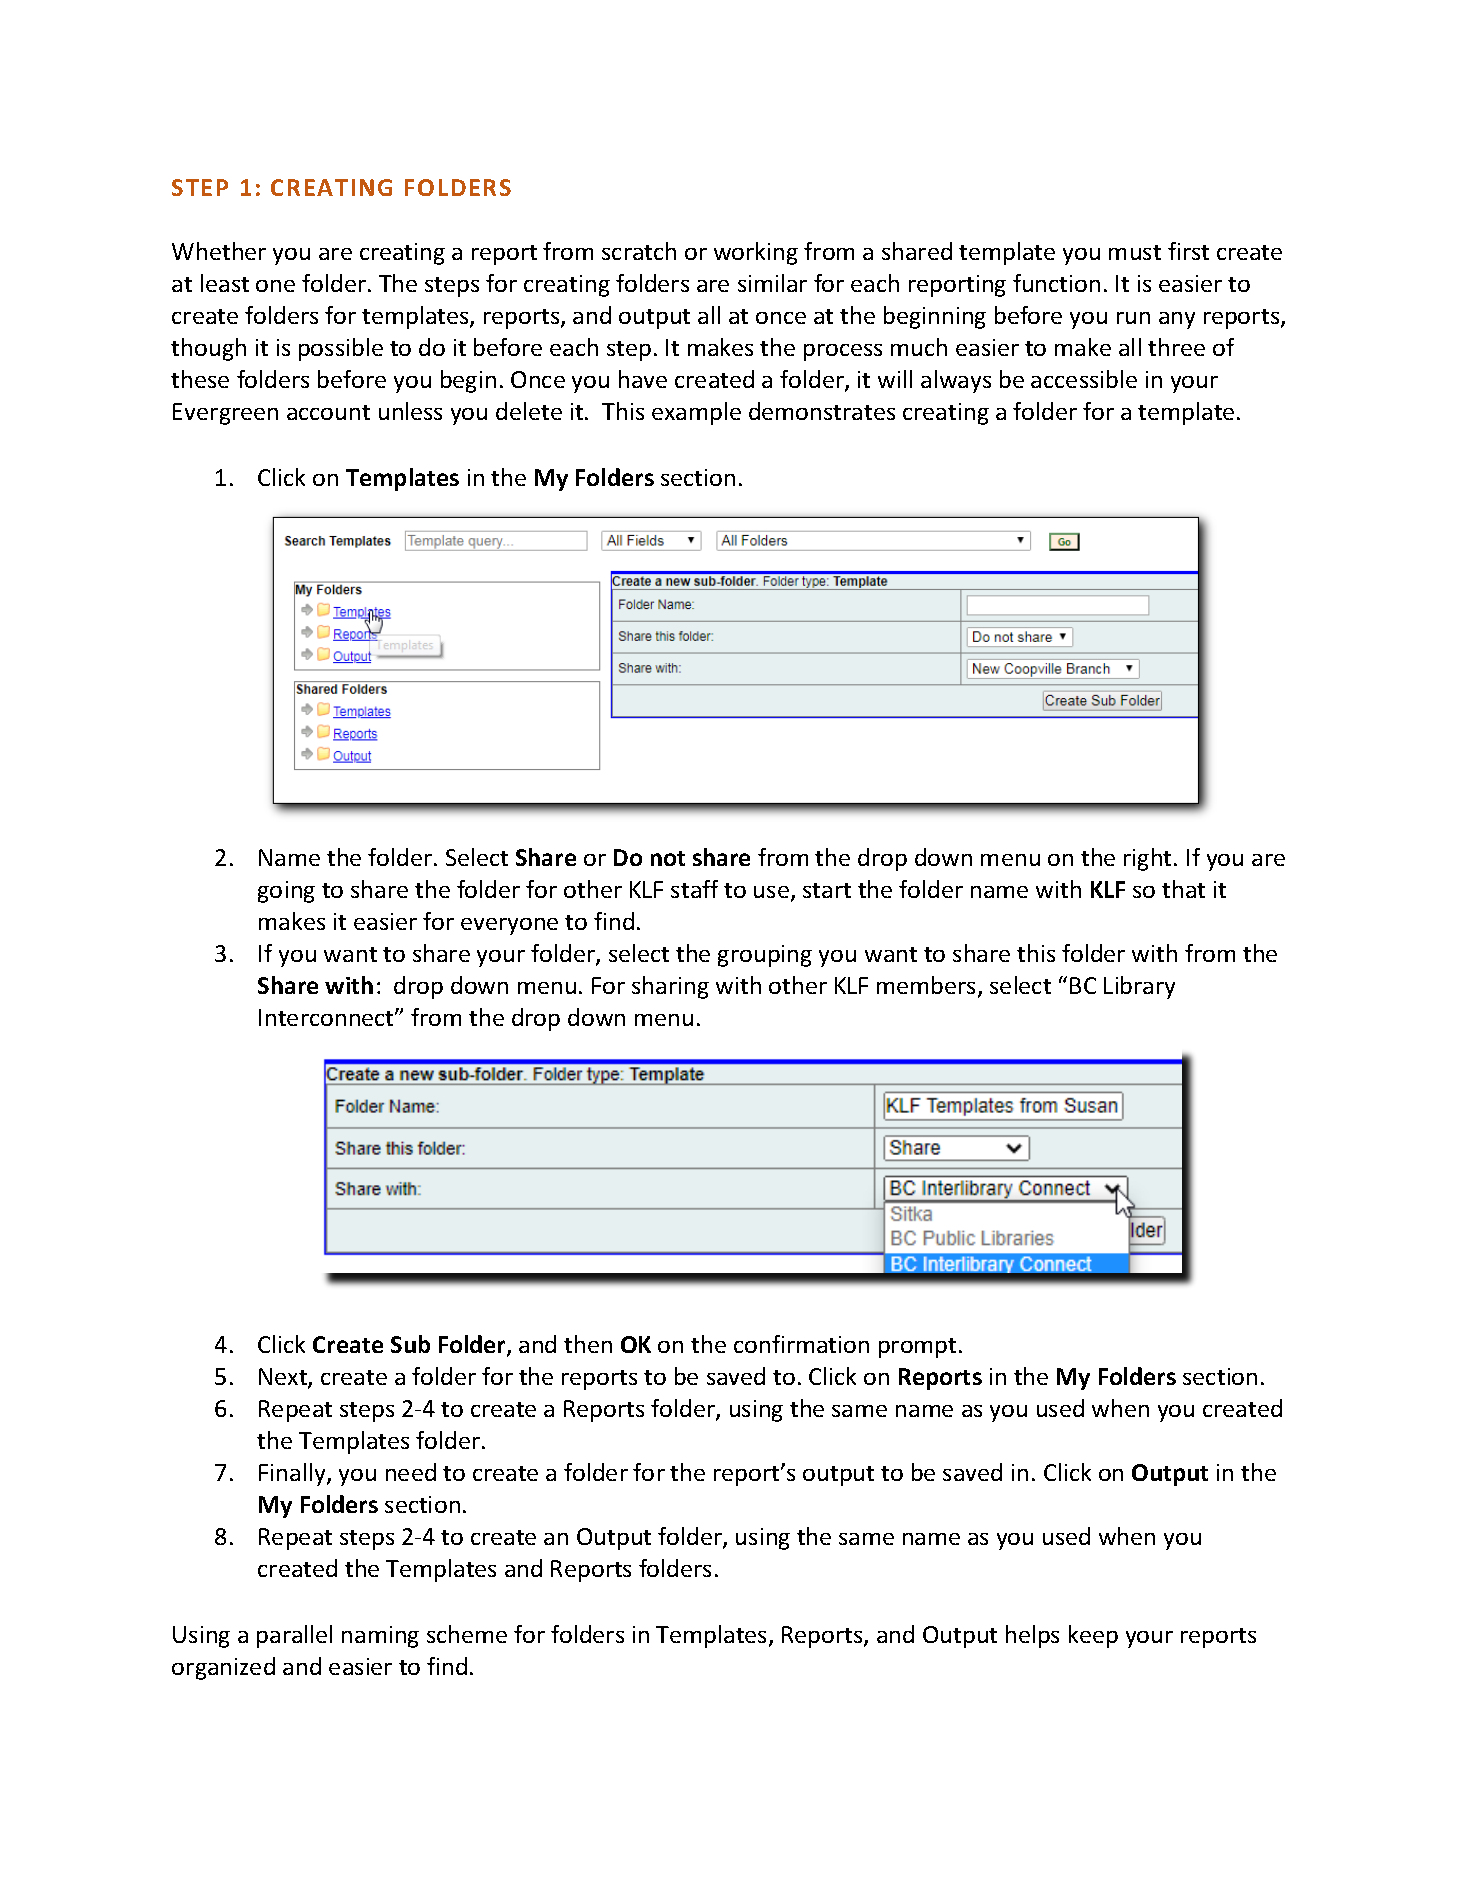 This page has width=1460, height=1889. Describe the element at coordinates (1056, 283) in the page. I see `function` at that location.
